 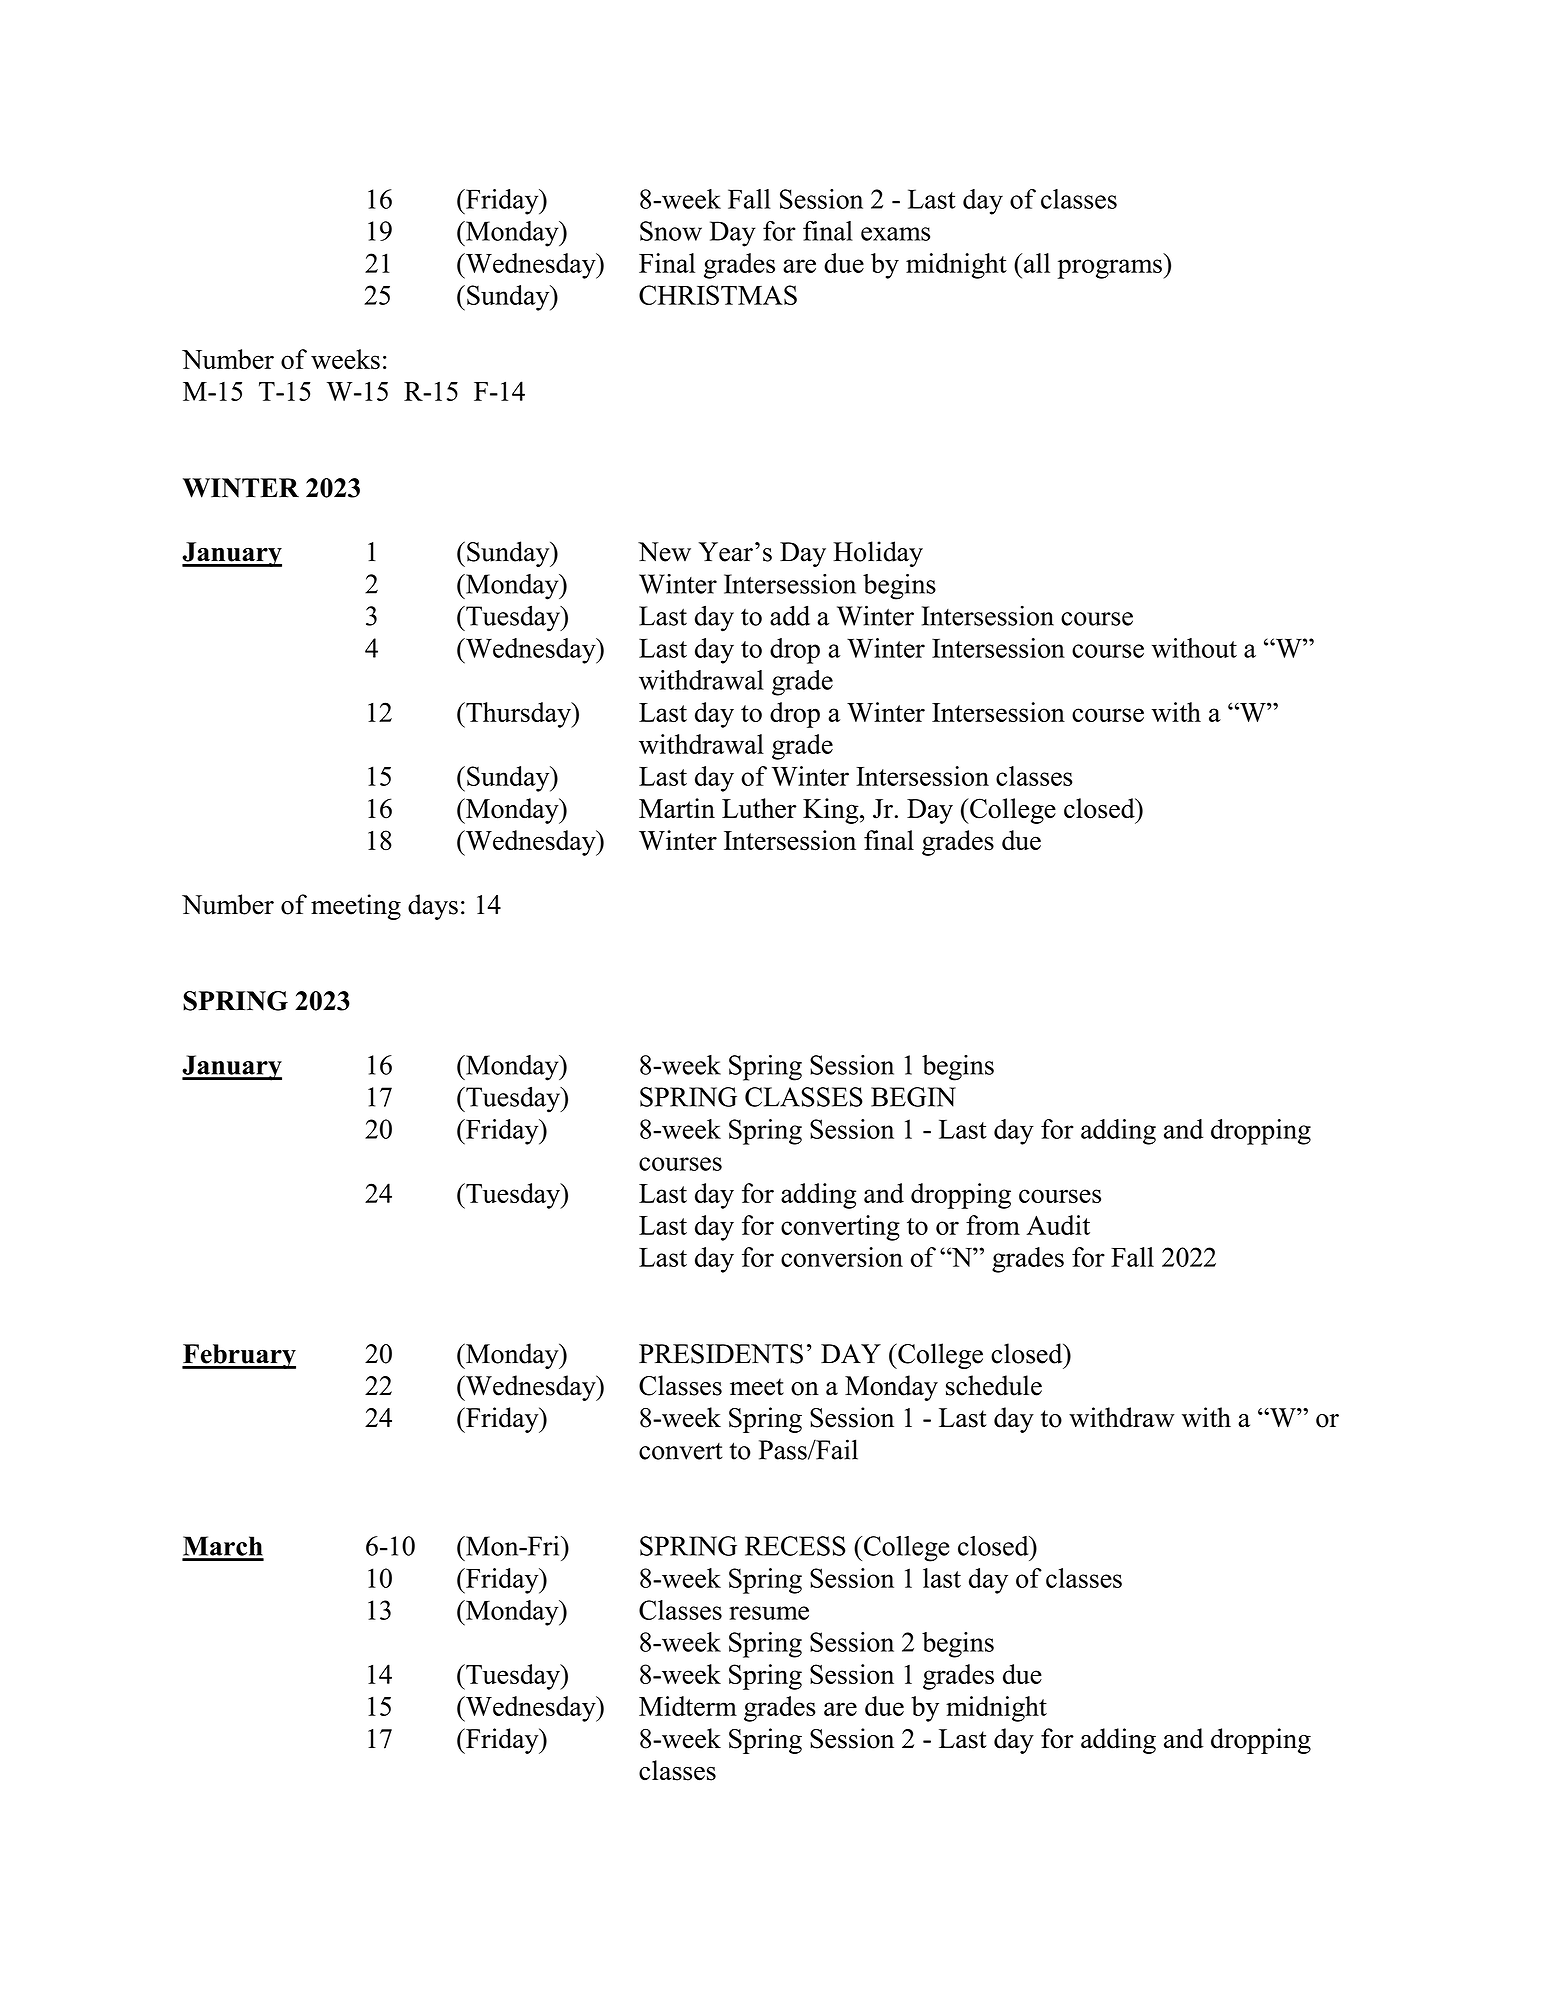 I want to click on Martin, so click(x=677, y=808).
